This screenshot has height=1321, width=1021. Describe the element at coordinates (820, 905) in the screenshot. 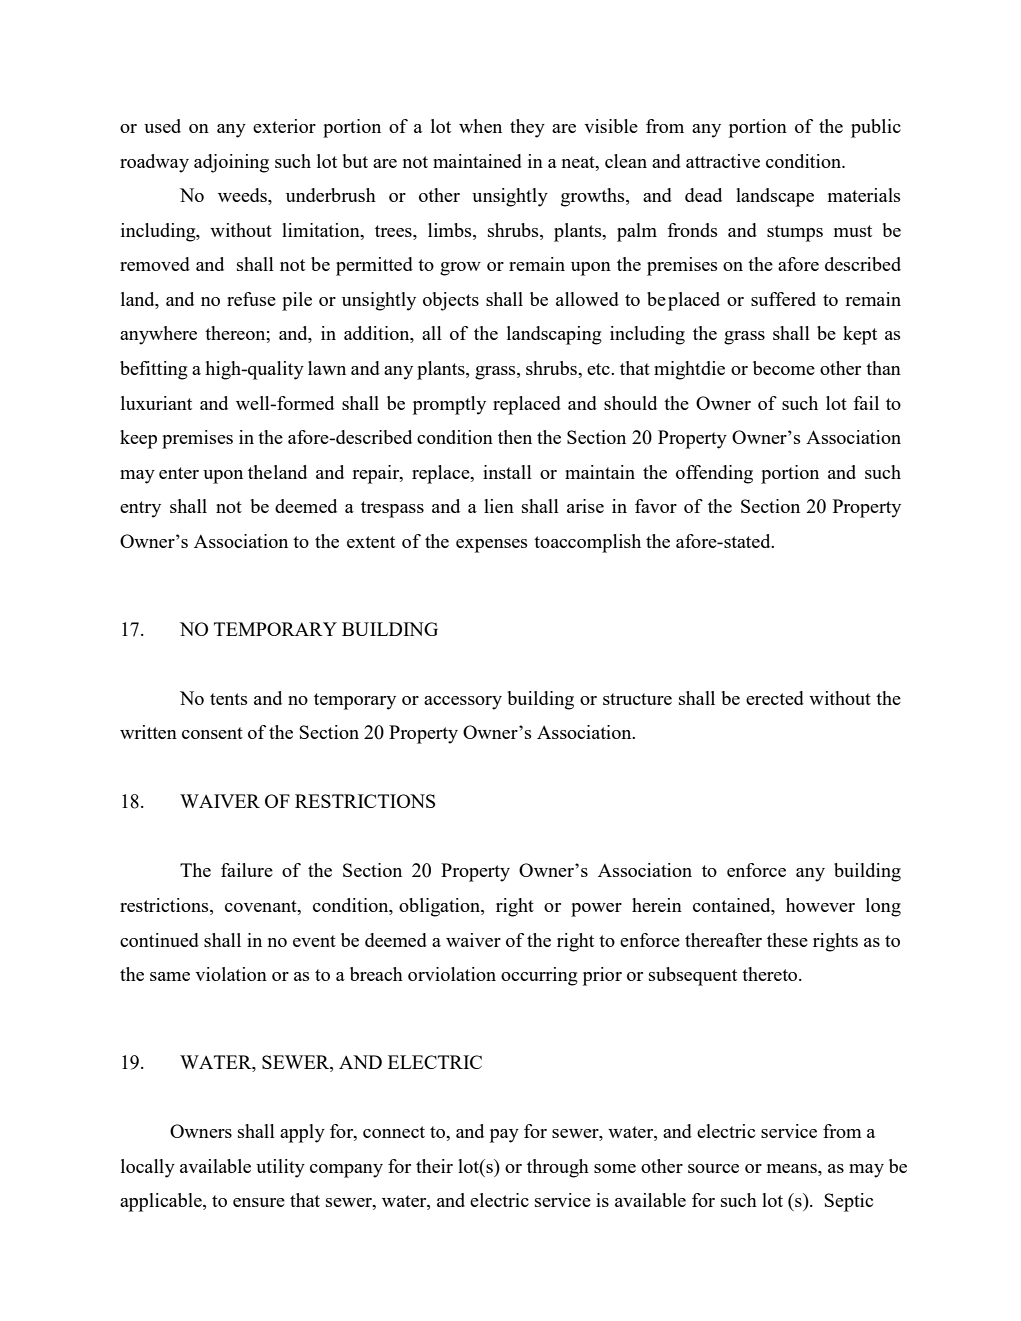

I see `however` at that location.
